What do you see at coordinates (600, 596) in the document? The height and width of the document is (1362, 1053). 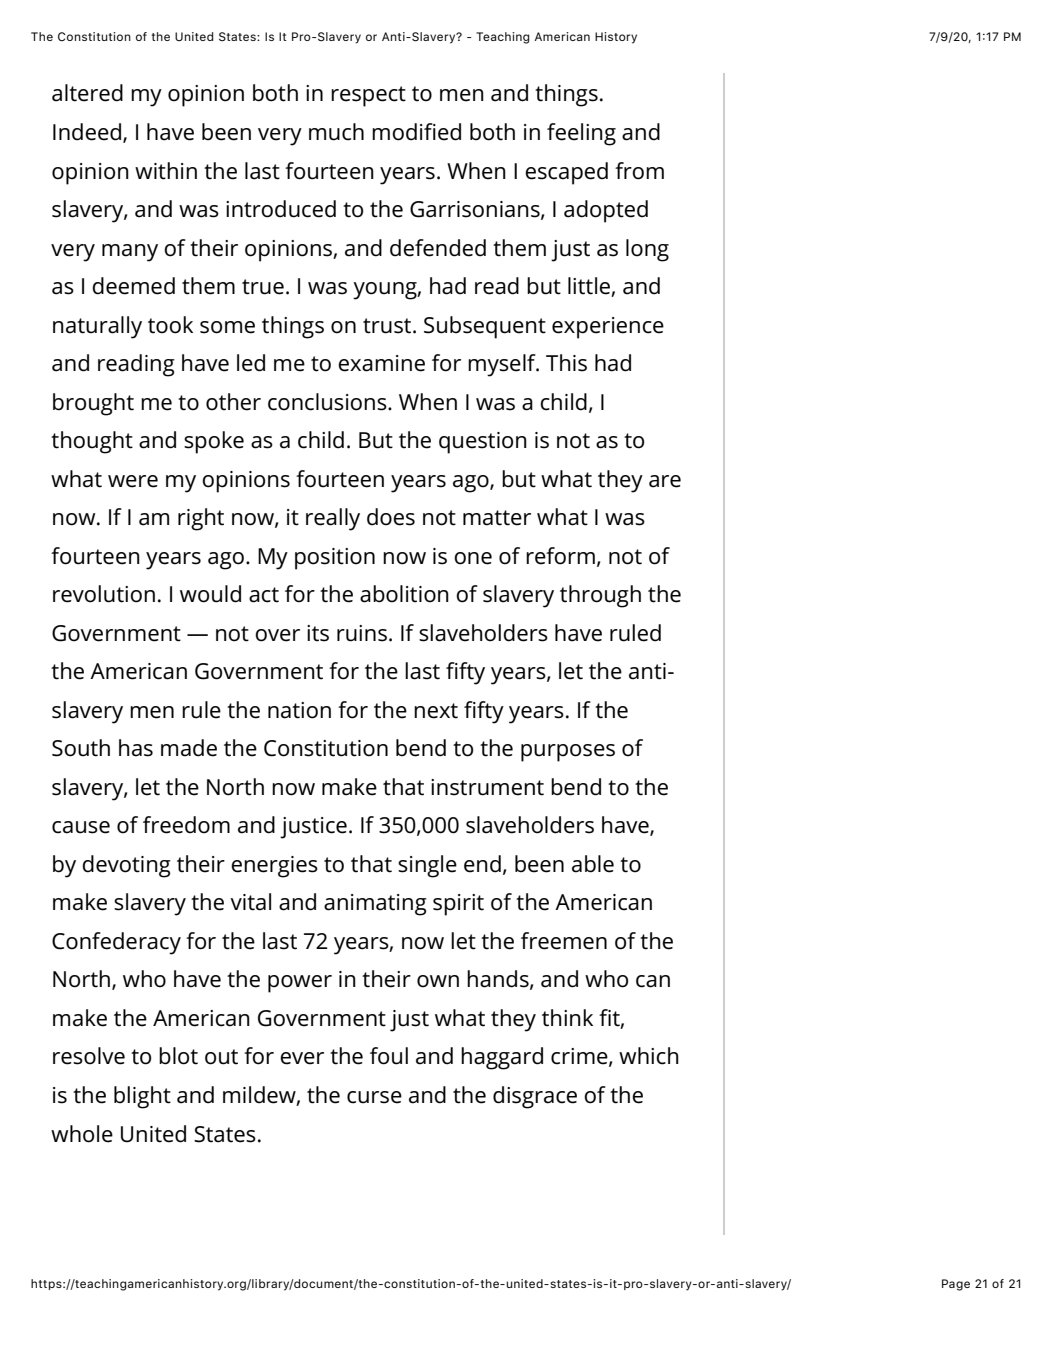 I see `through` at bounding box center [600, 596].
